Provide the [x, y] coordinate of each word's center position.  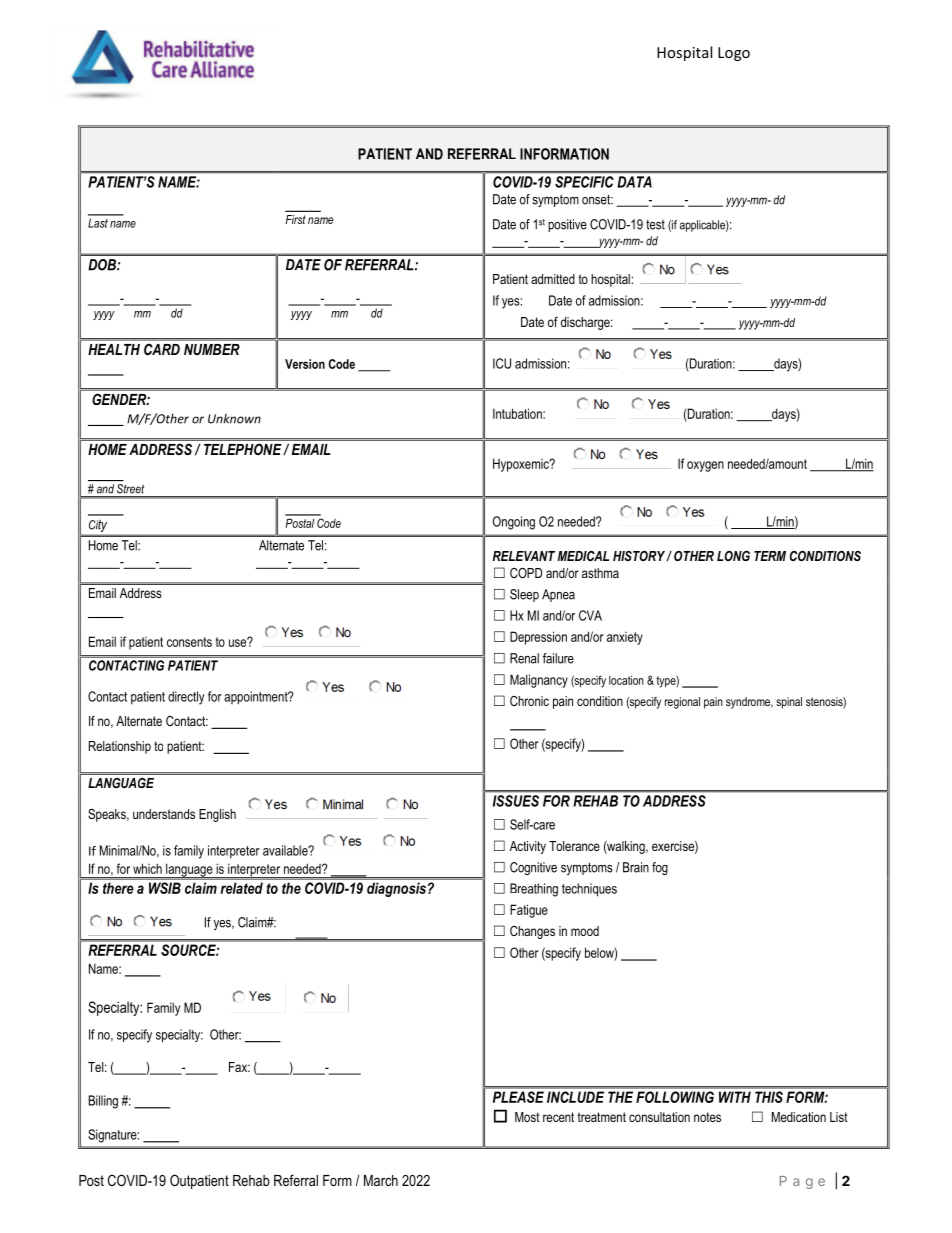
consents [189, 642]
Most [527, 1117]
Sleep [524, 595]
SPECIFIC [584, 182]
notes [707, 1117]
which [147, 868]
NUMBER [212, 349]
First [295, 219]
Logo [734, 54]
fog [660, 868]
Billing [103, 1102]
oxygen [705, 466]
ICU [502, 363]
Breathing [534, 890]
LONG [733, 556]
